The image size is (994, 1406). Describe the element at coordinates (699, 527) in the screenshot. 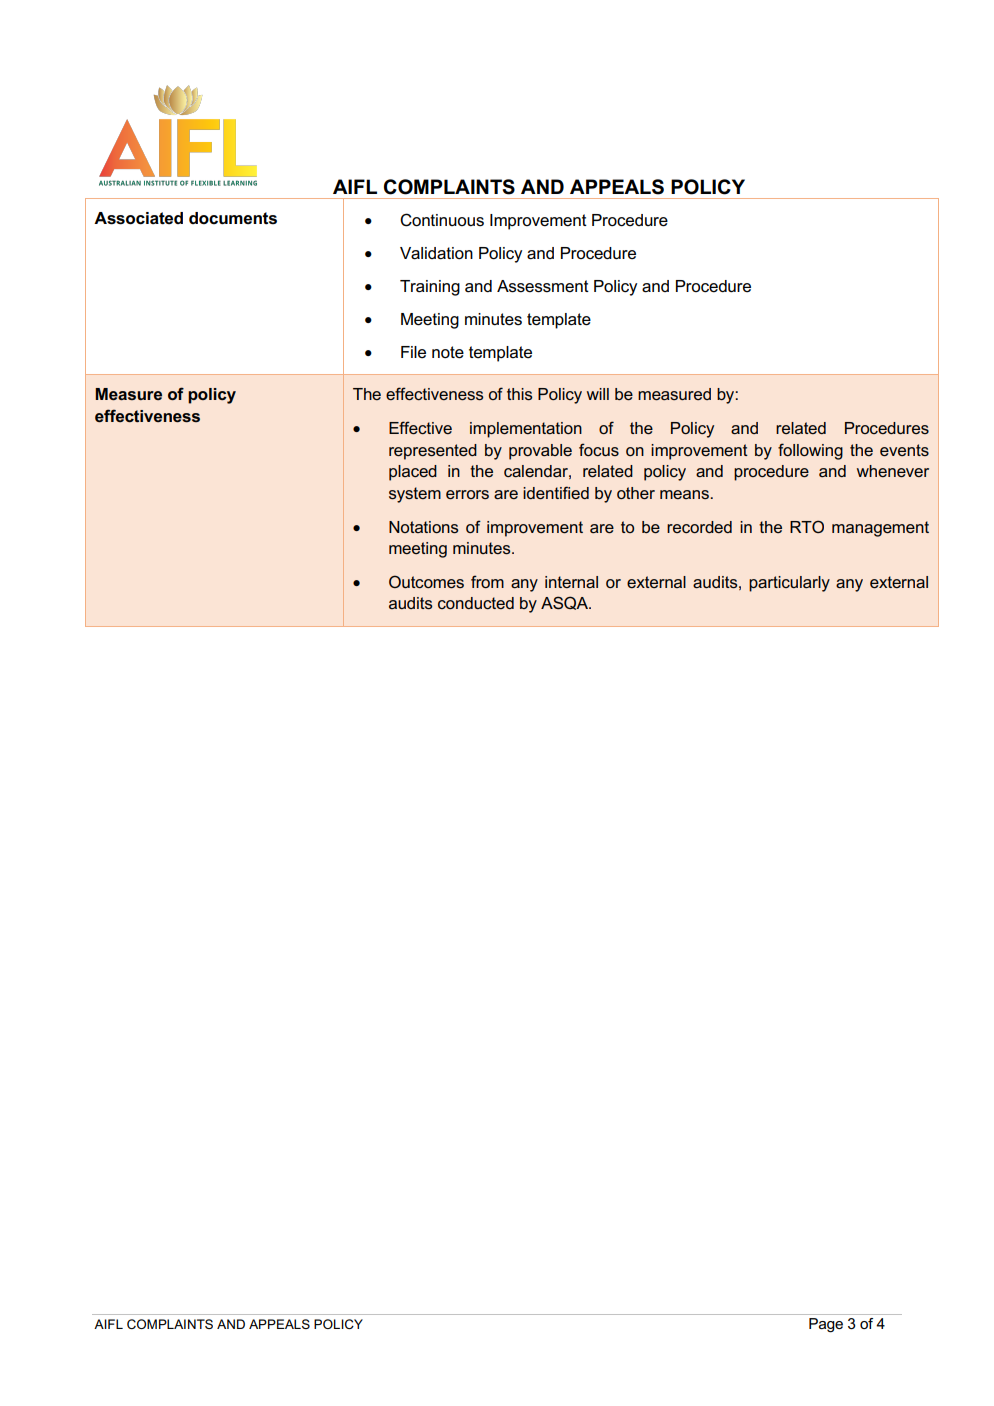

I see `recorded` at that location.
